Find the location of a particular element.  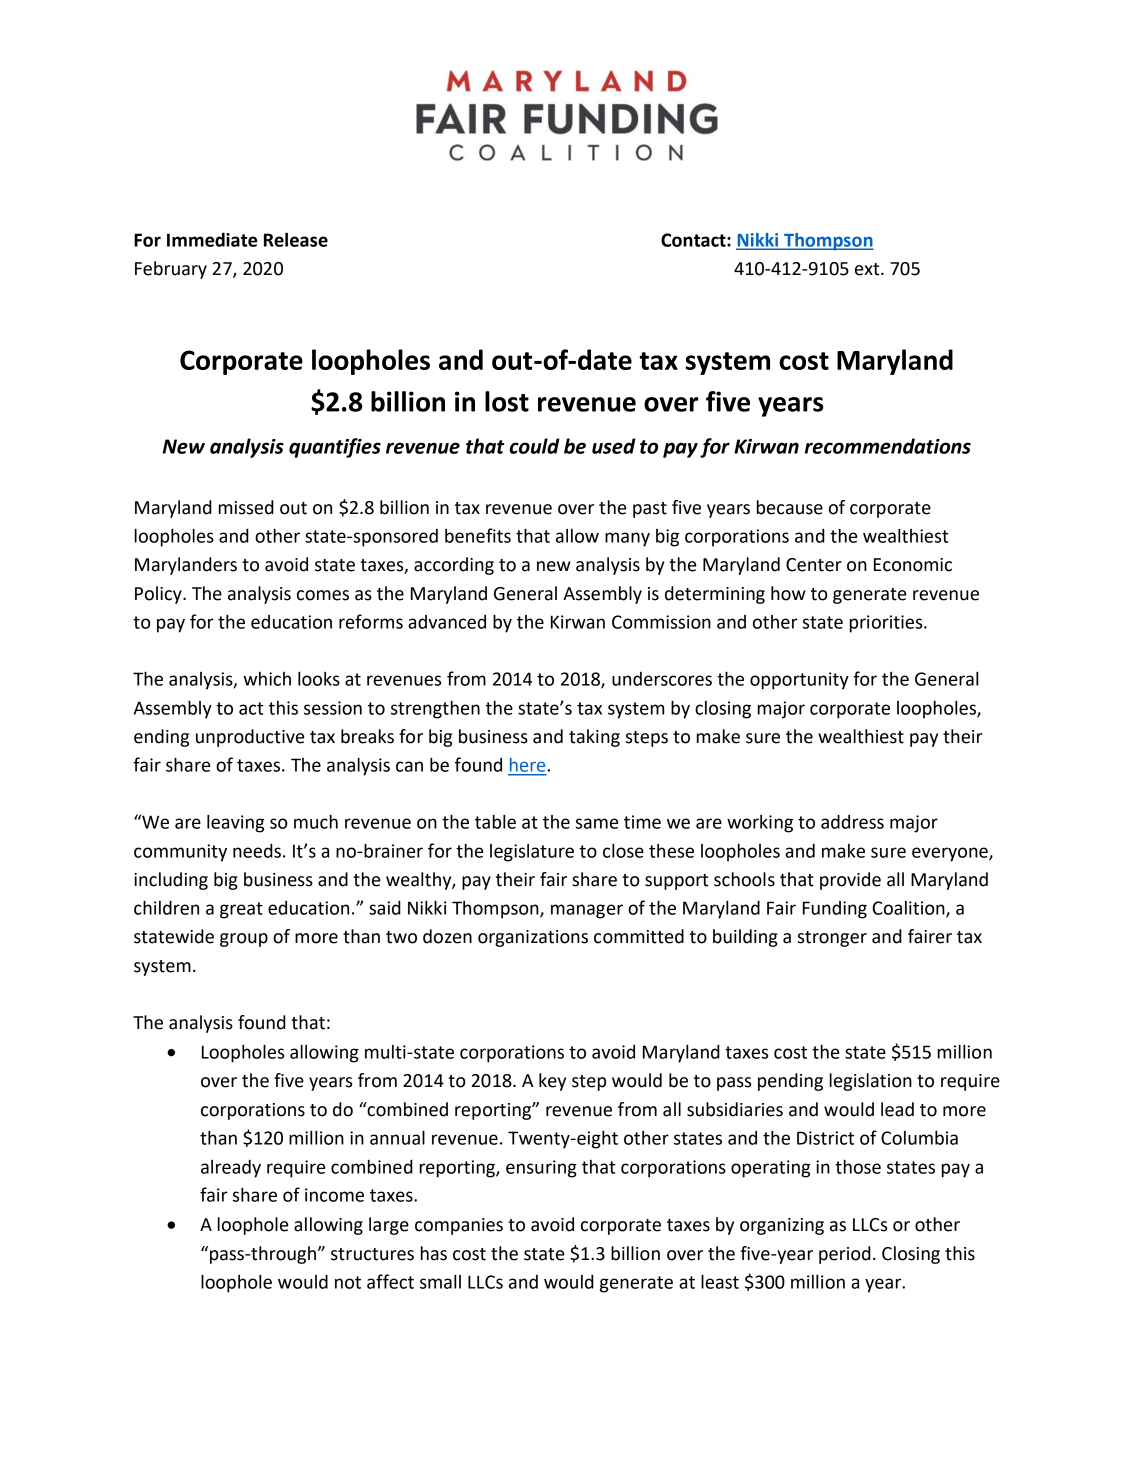

ext is located at coordinates (868, 269).
